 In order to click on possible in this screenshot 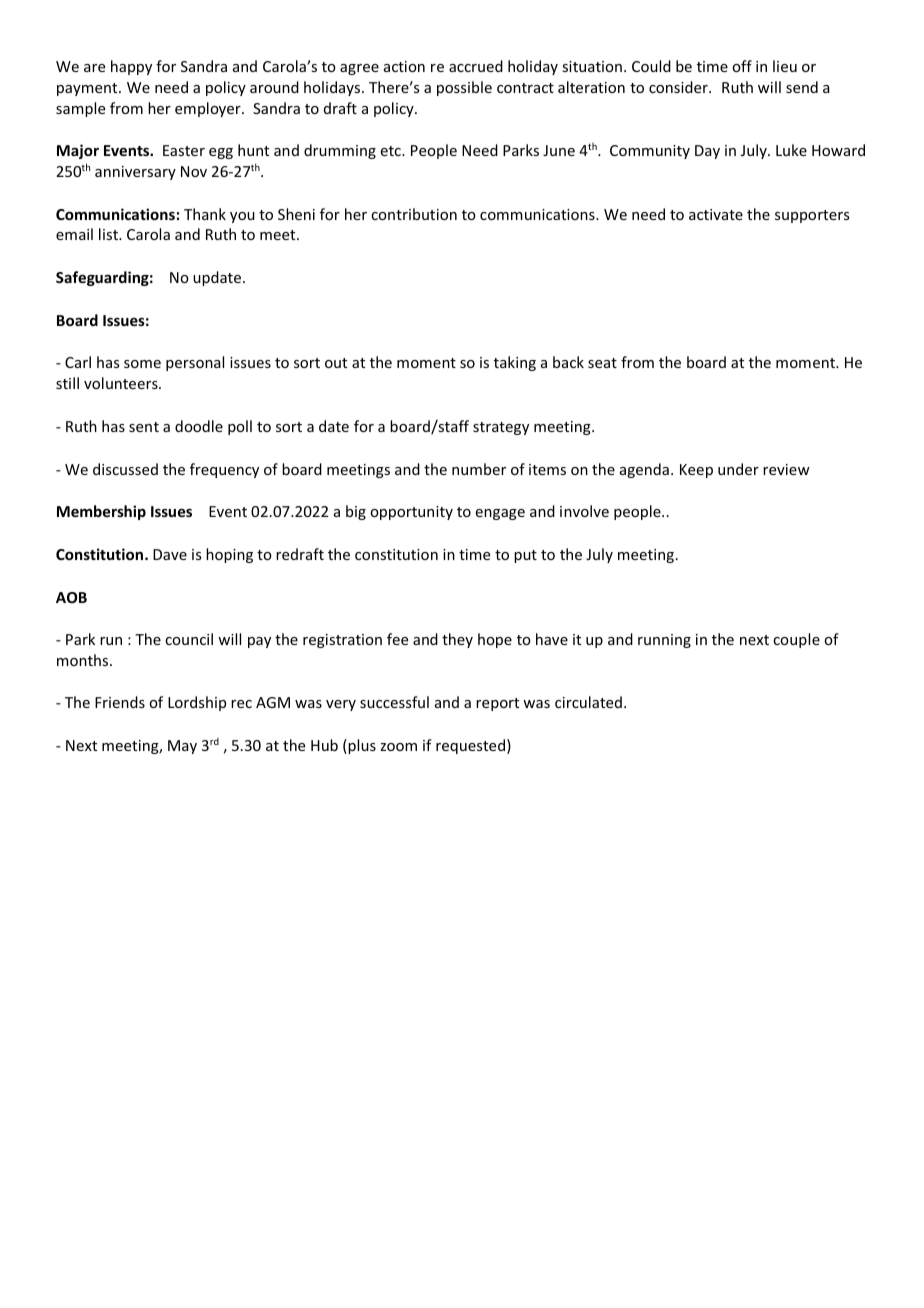, I will do `click(464, 88)`.
